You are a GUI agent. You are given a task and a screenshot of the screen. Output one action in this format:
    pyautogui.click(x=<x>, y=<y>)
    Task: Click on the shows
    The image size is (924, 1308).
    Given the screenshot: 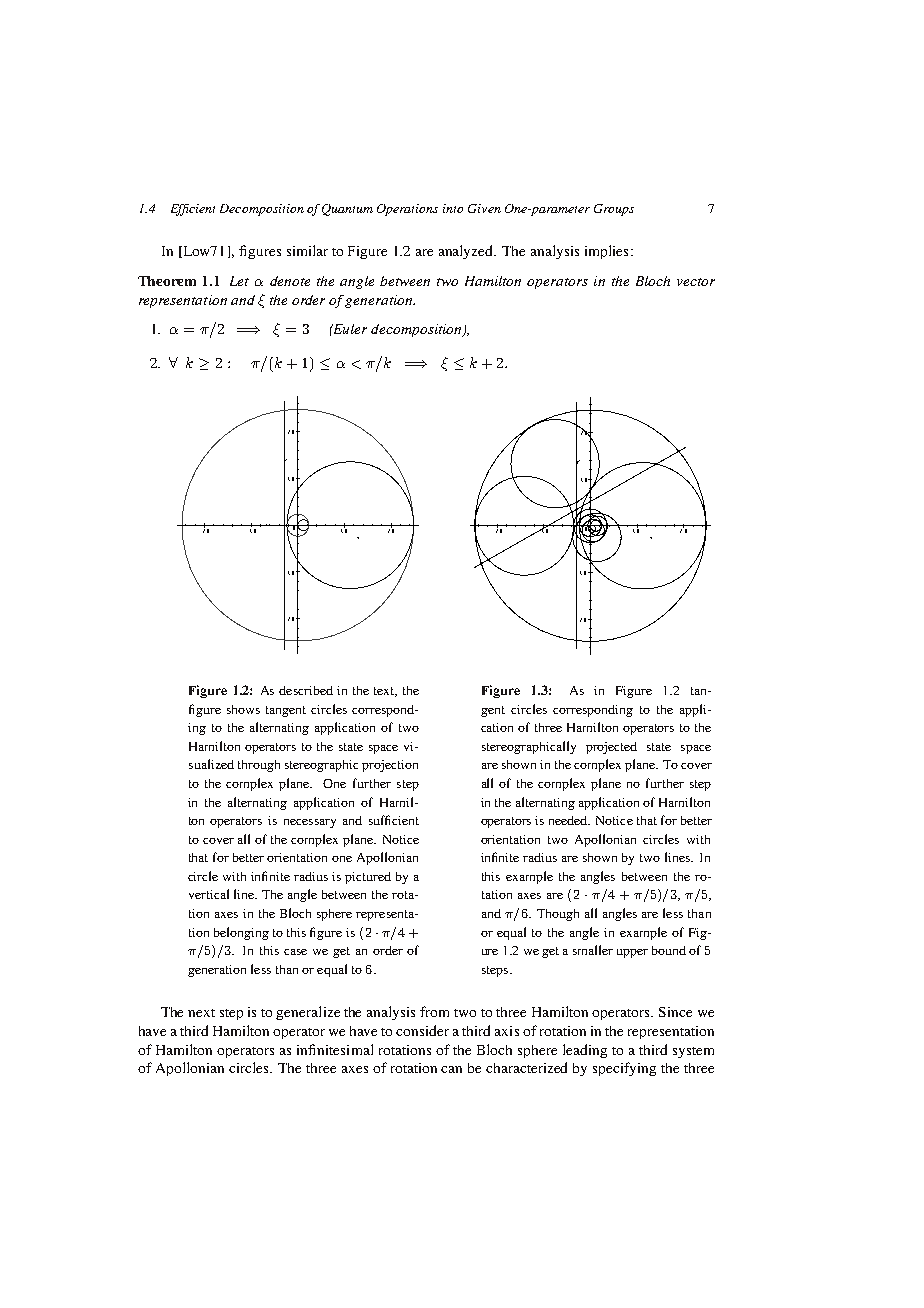 What is the action you would take?
    pyautogui.click(x=243, y=709)
